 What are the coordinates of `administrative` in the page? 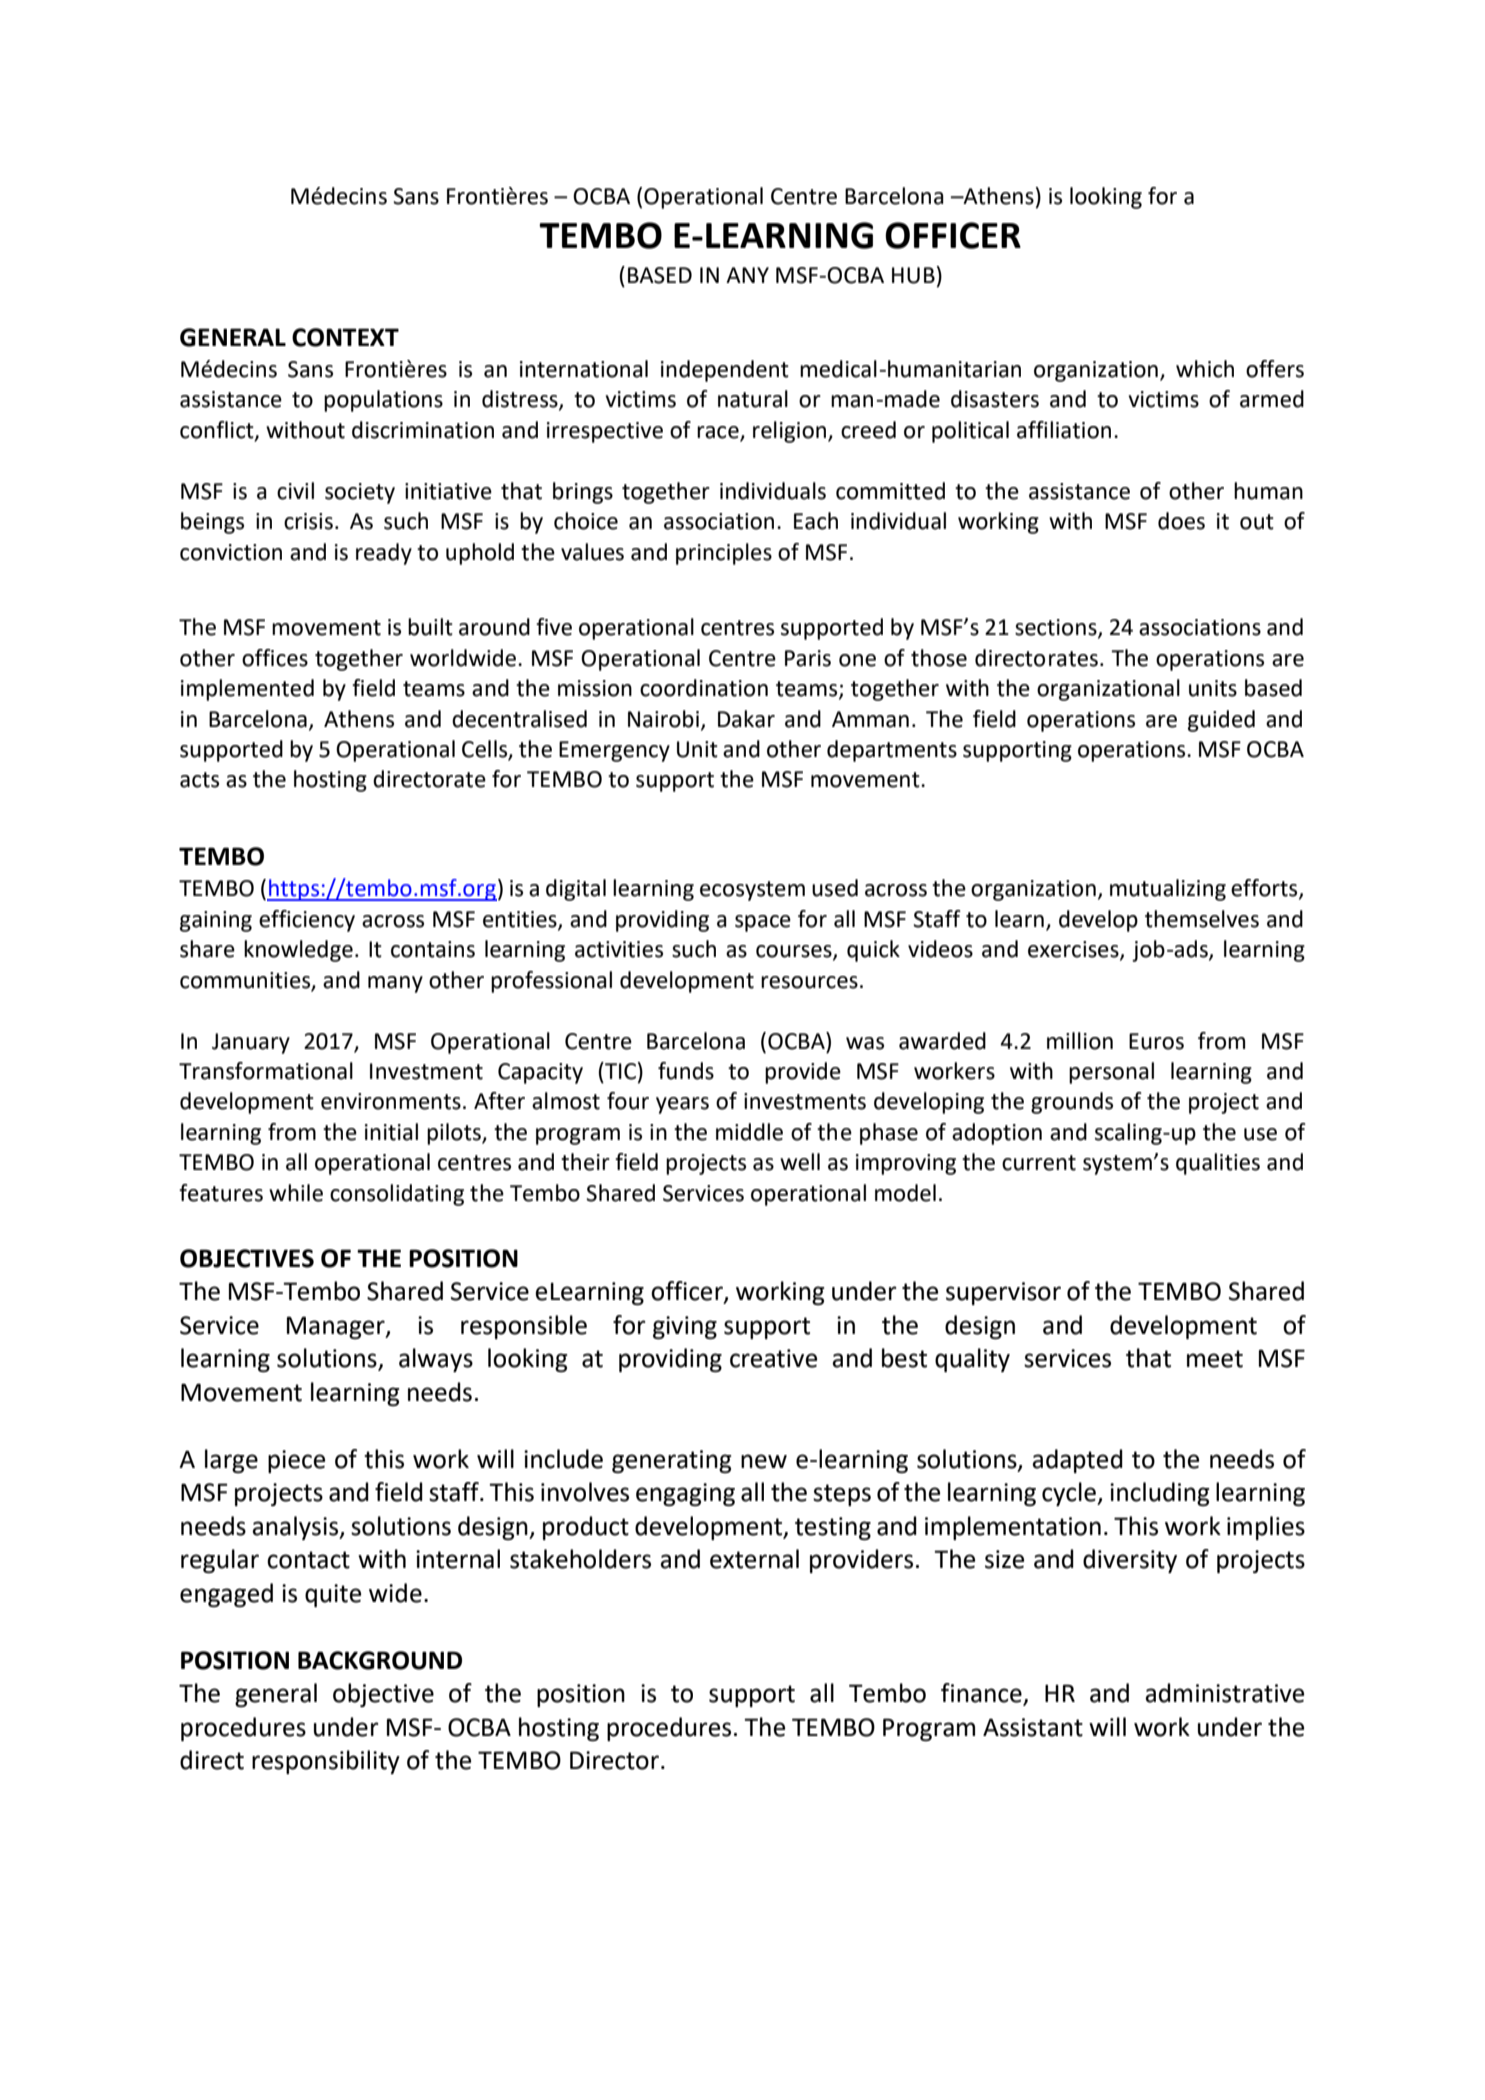 It's located at (1224, 1693).
